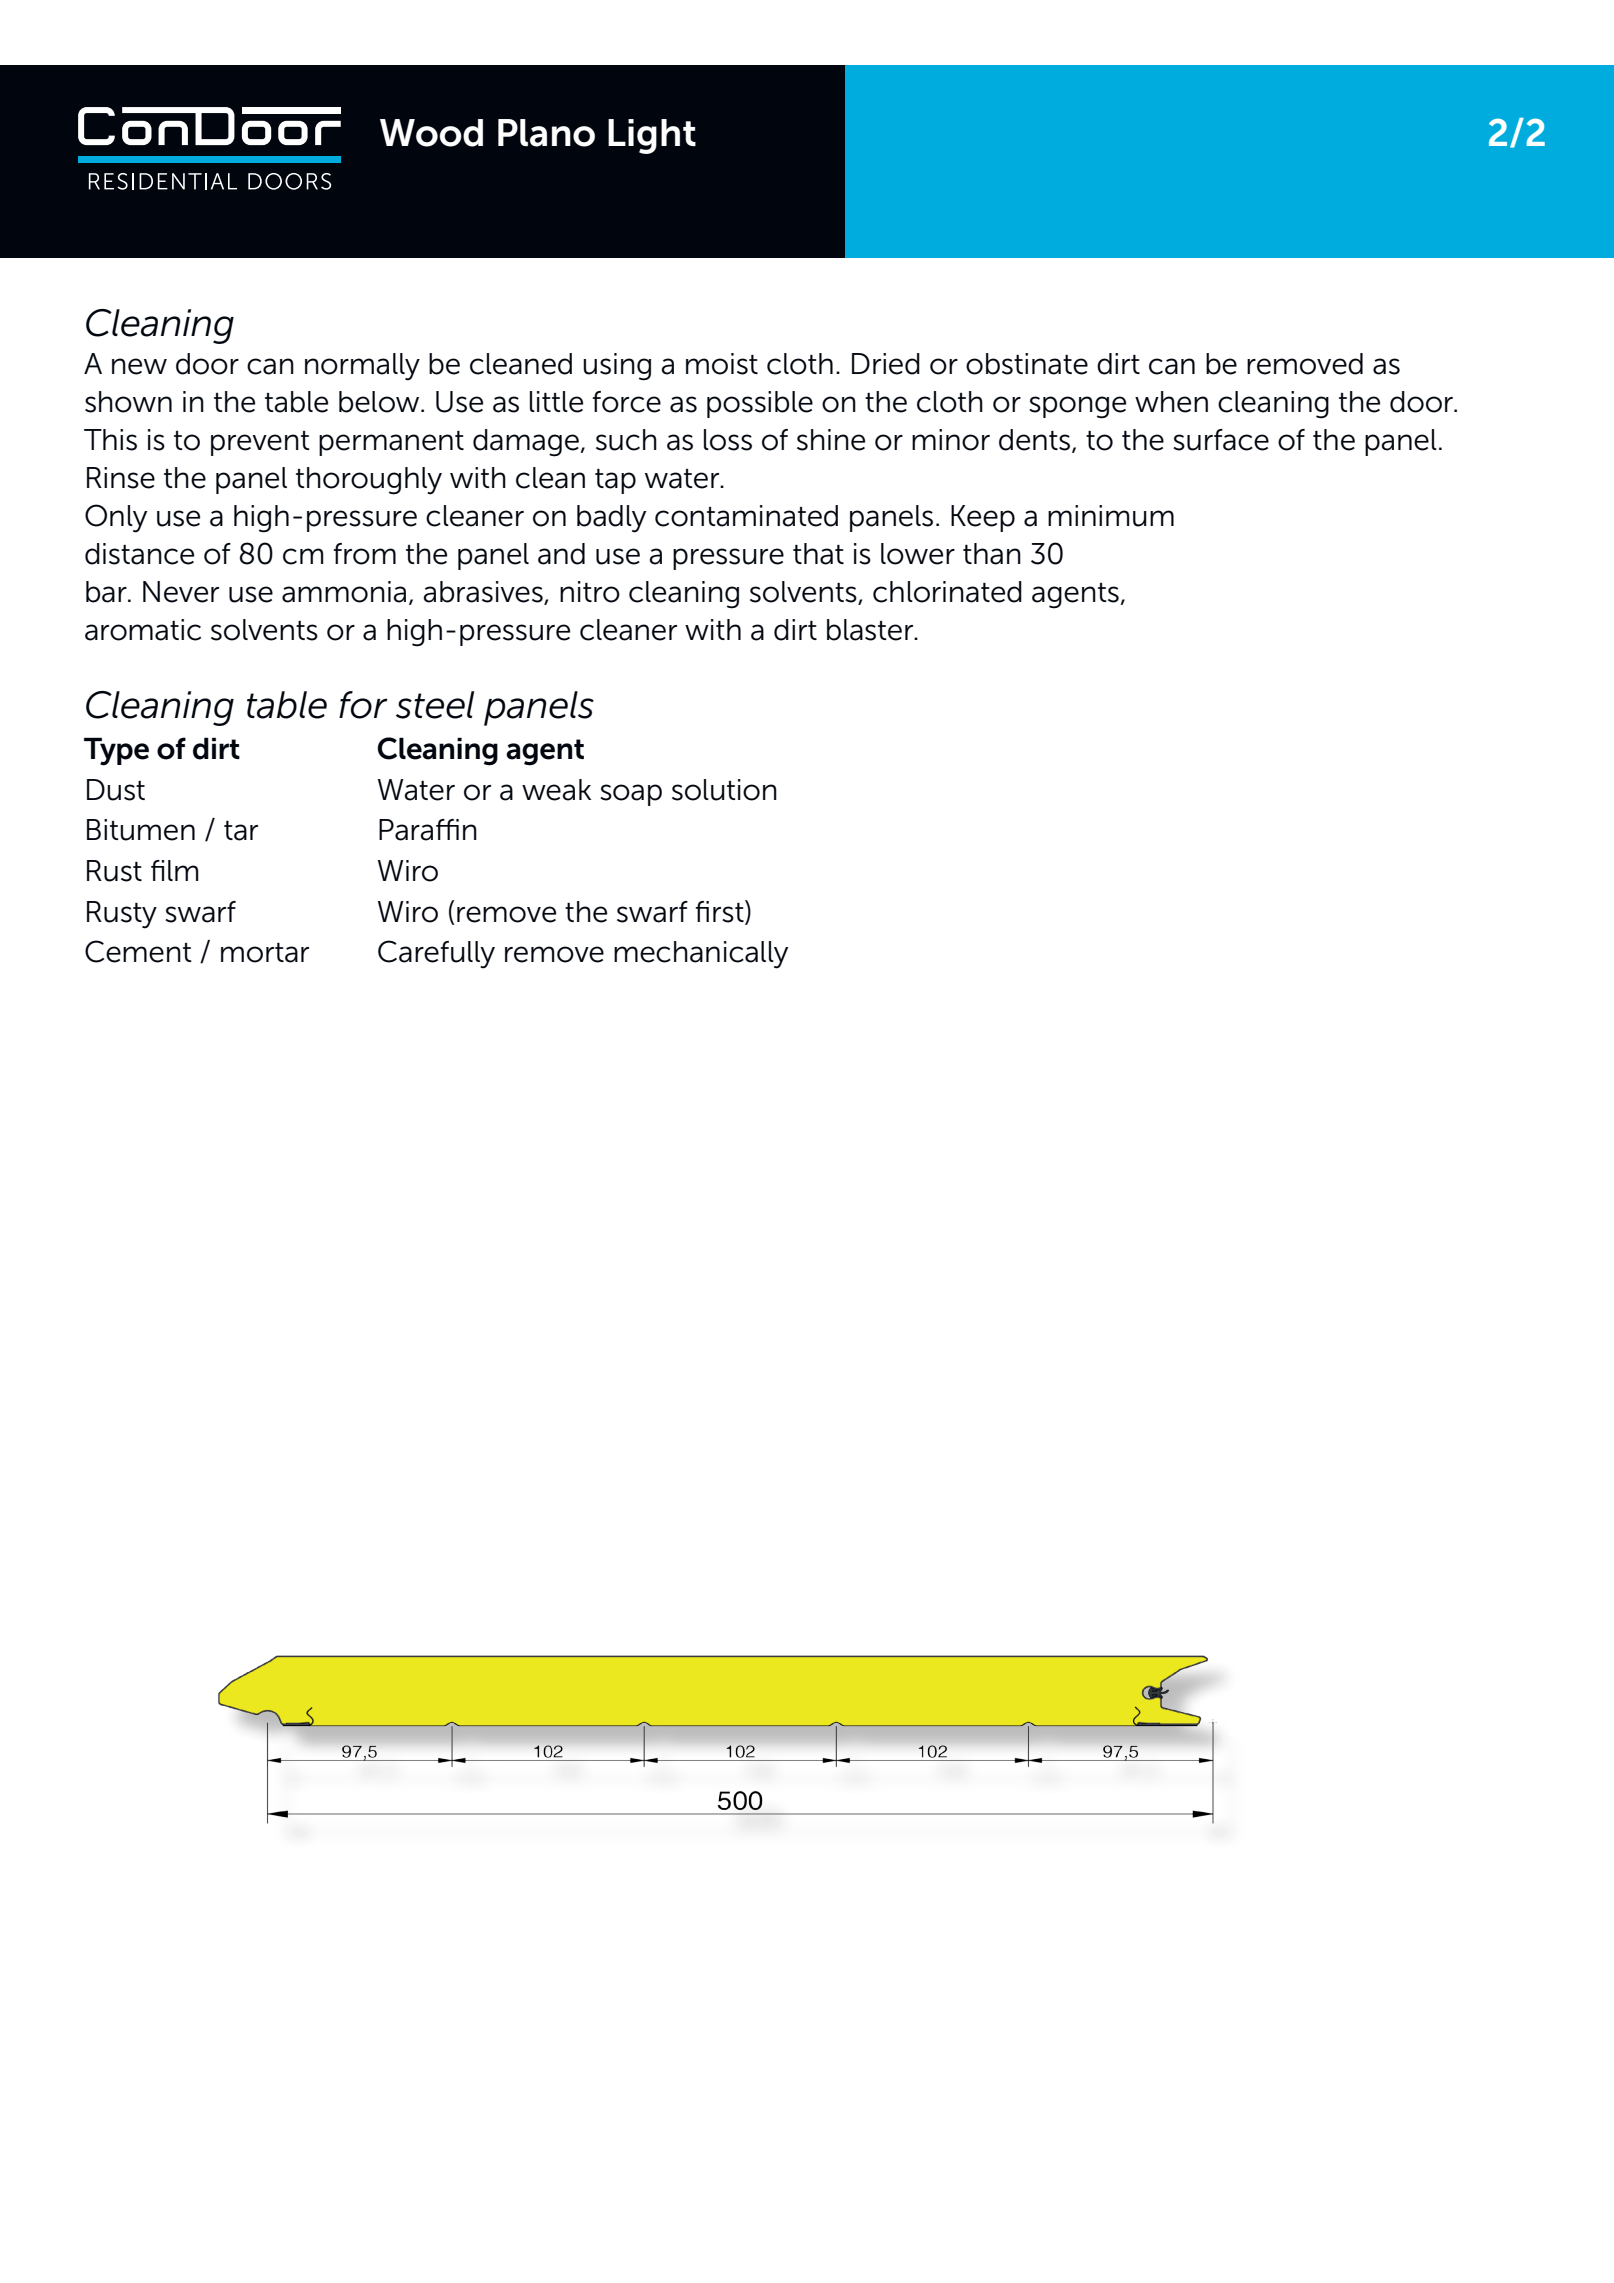  What do you see at coordinates (652, 136) in the page?
I see `Light` at bounding box center [652, 136].
